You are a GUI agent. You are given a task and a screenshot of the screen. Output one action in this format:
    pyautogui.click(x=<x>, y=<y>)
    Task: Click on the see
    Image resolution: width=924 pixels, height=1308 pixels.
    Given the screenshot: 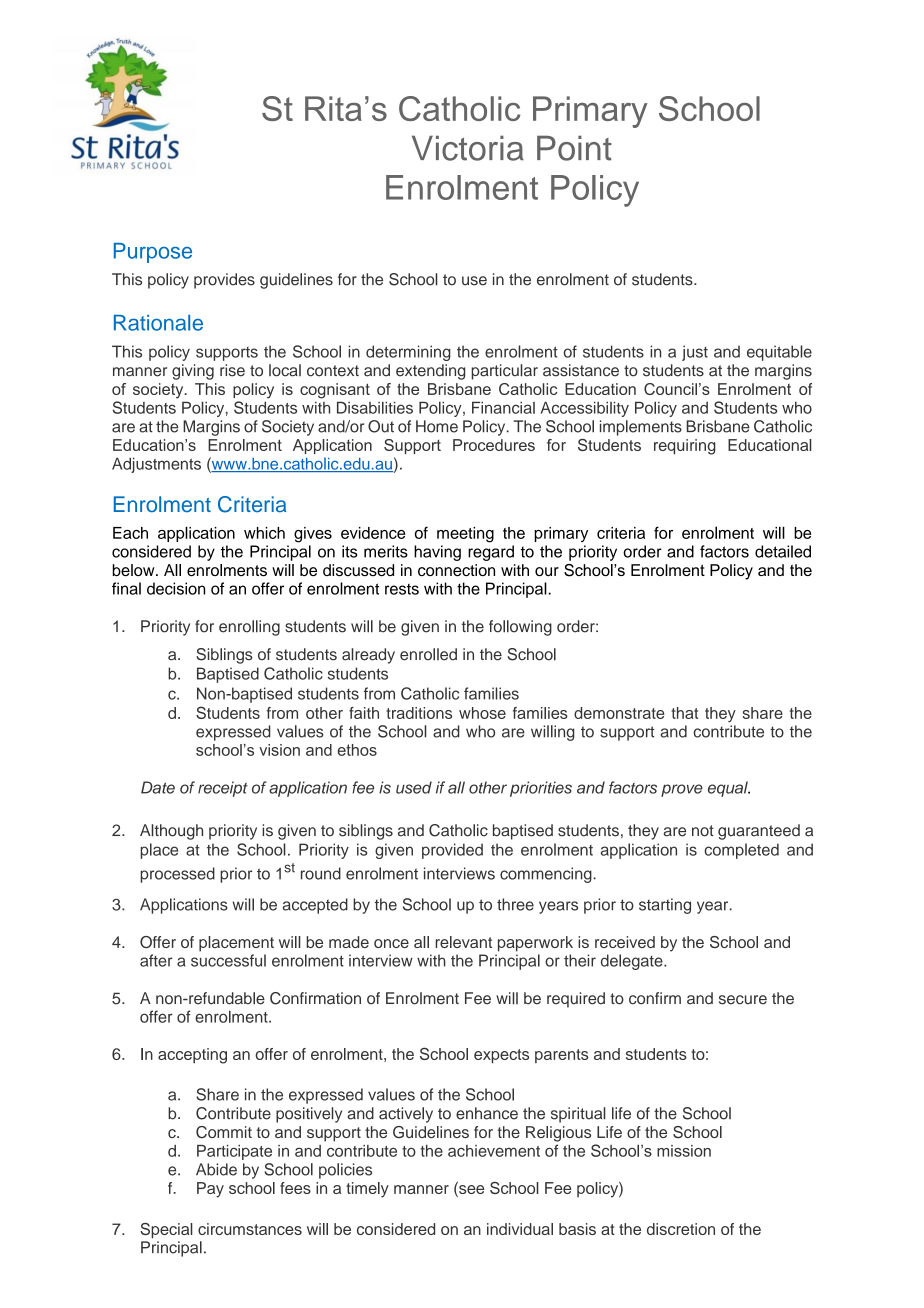 What is the action you would take?
    pyautogui.click(x=470, y=1190)
